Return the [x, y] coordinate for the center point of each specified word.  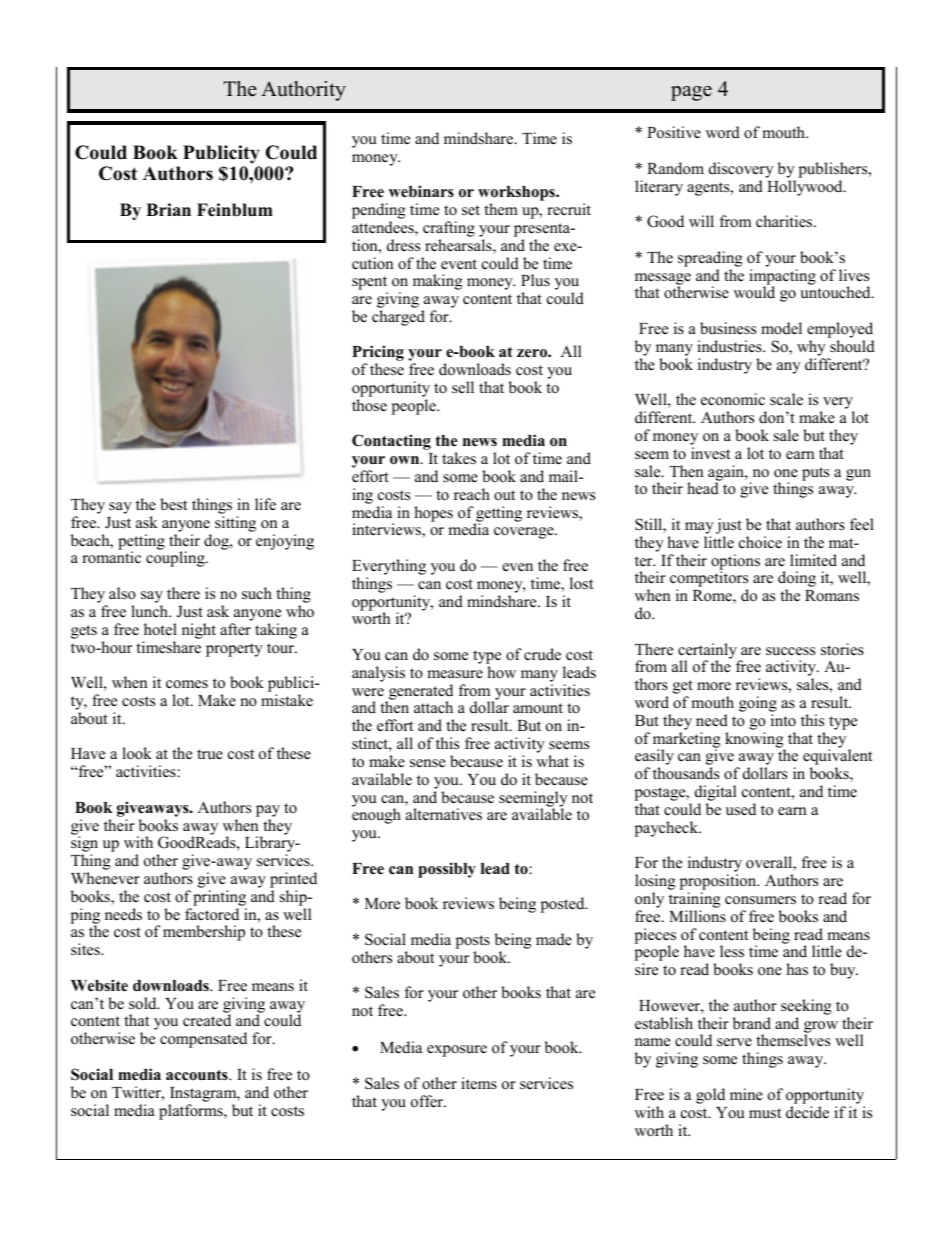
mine [746, 1094]
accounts [198, 1075]
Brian [168, 209]
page [691, 93]
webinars [421, 191]
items [479, 1083]
